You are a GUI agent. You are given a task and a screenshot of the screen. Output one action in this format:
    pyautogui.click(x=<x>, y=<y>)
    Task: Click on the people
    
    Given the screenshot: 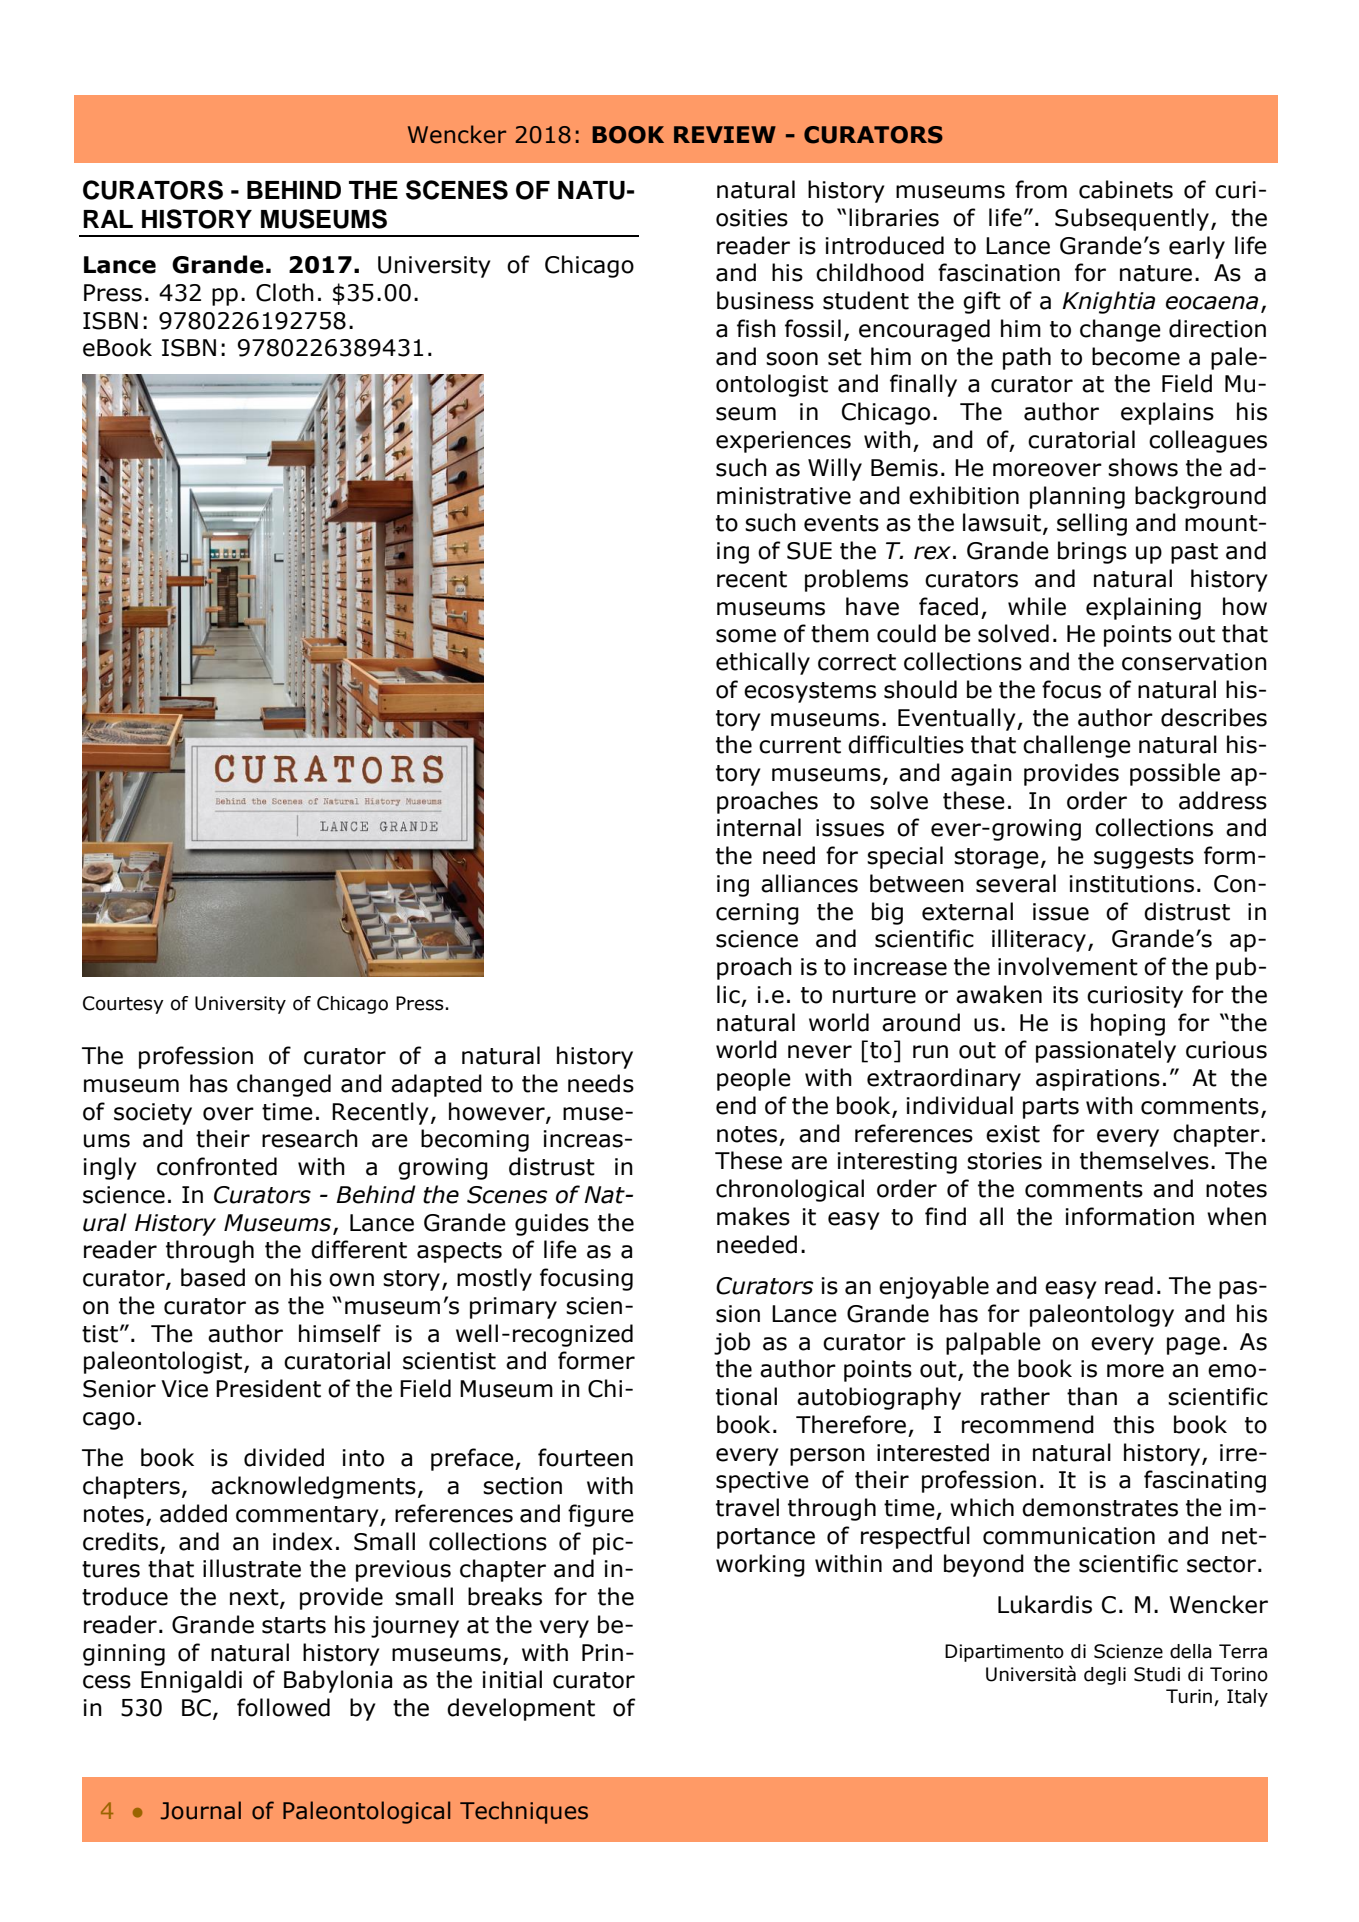 What is the action you would take?
    pyautogui.click(x=754, y=1079)
